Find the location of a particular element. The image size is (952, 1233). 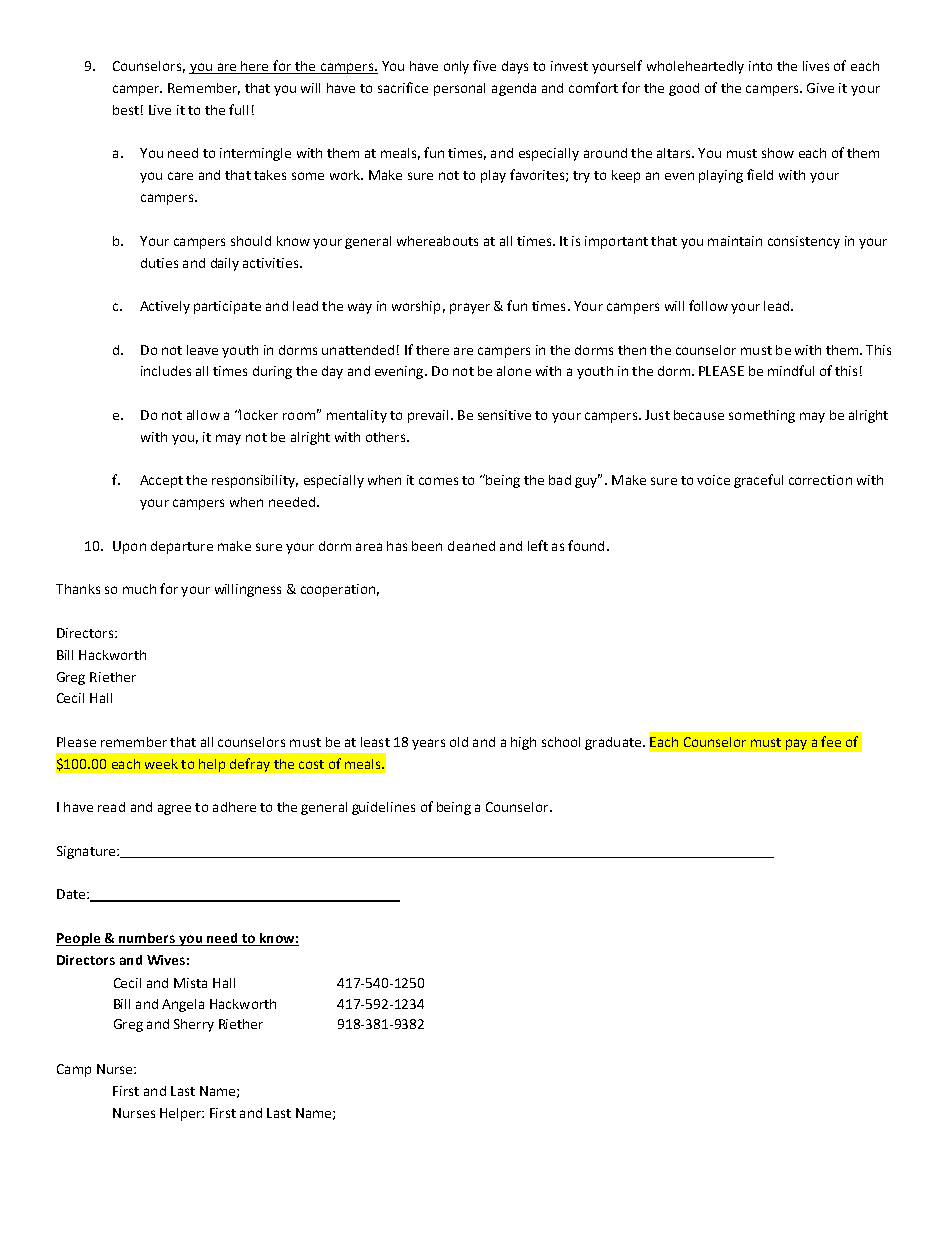

into is located at coordinates (760, 66).
